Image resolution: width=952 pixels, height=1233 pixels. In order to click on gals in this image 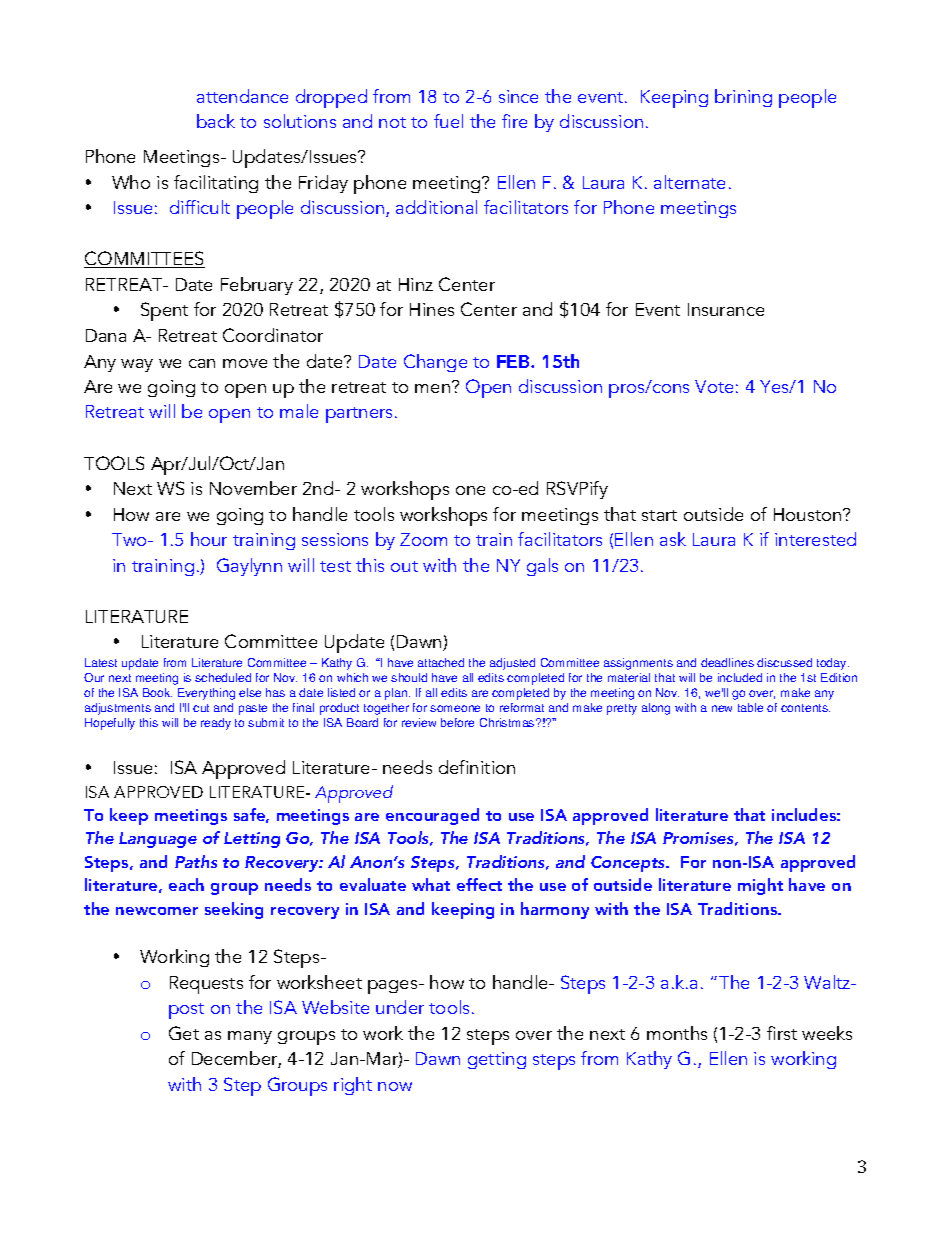, I will do `click(542, 567)`.
